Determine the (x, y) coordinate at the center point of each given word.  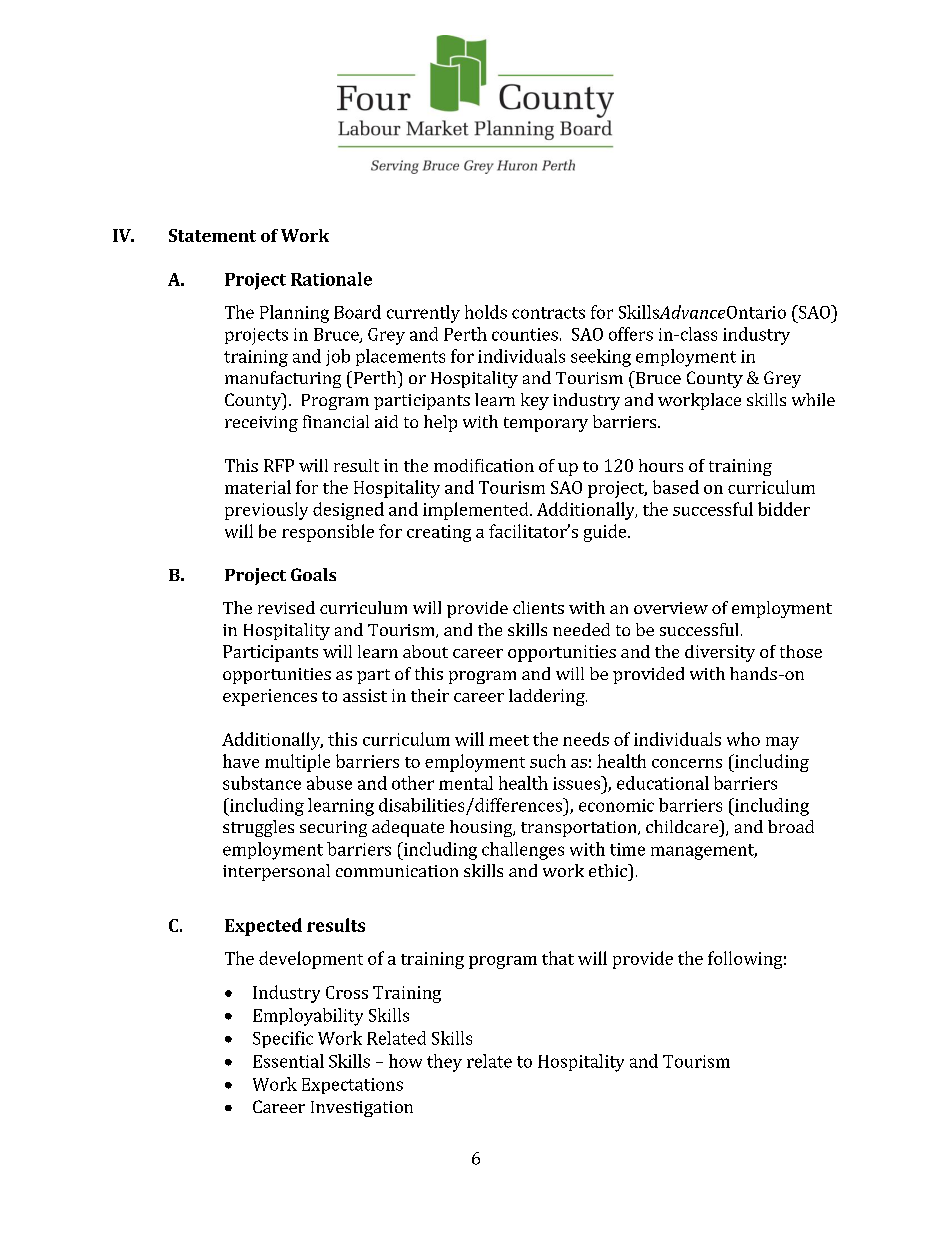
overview (671, 608)
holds (486, 312)
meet (509, 740)
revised (286, 607)
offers (631, 334)
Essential (288, 1061)
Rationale (331, 279)
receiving (261, 424)
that (558, 958)
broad (791, 826)
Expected (263, 927)
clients (538, 607)
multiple (297, 763)
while (813, 399)
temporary (546, 424)
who (743, 739)
